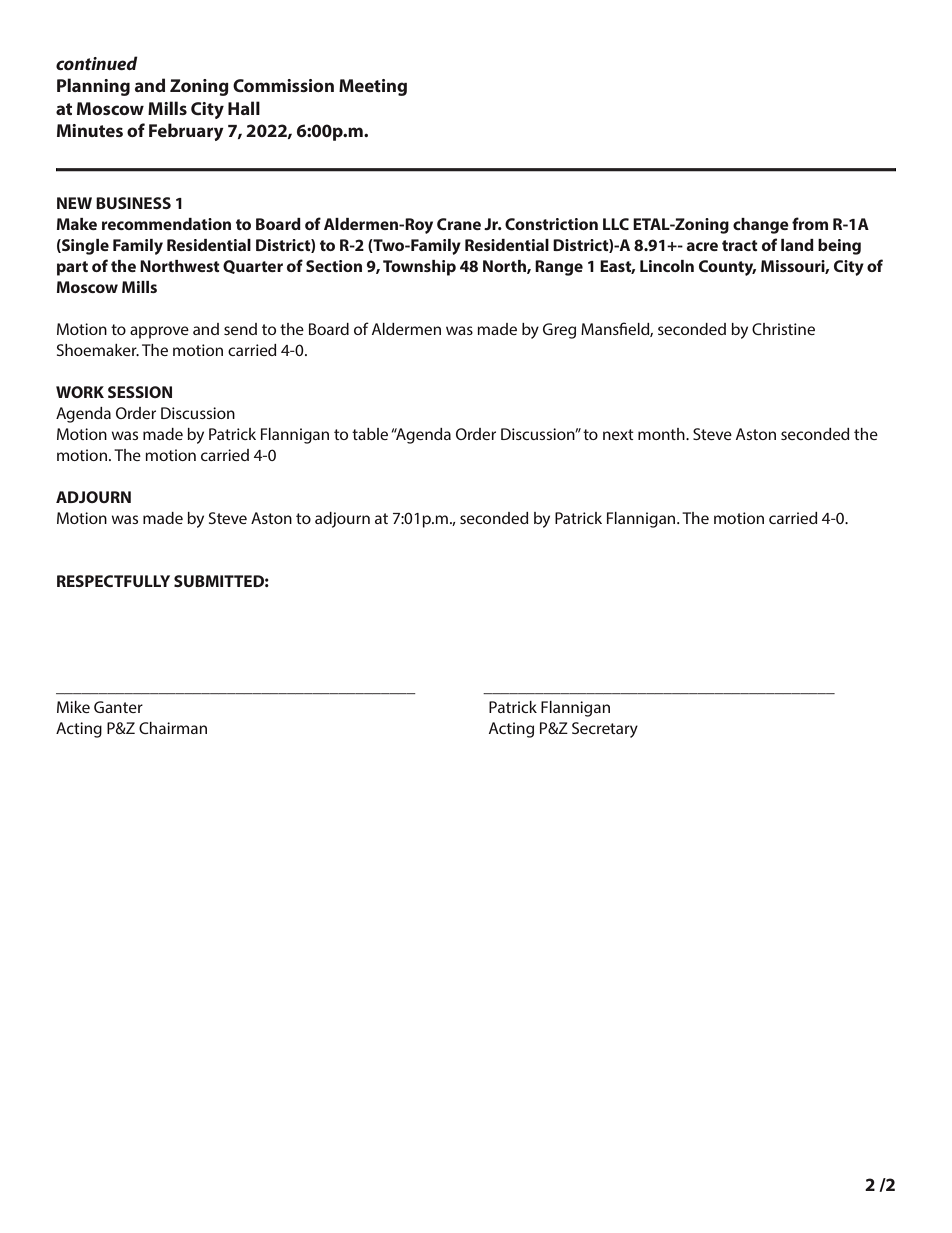  What do you see at coordinates (166, 224) in the screenshot?
I see `recommendation` at bounding box center [166, 224].
